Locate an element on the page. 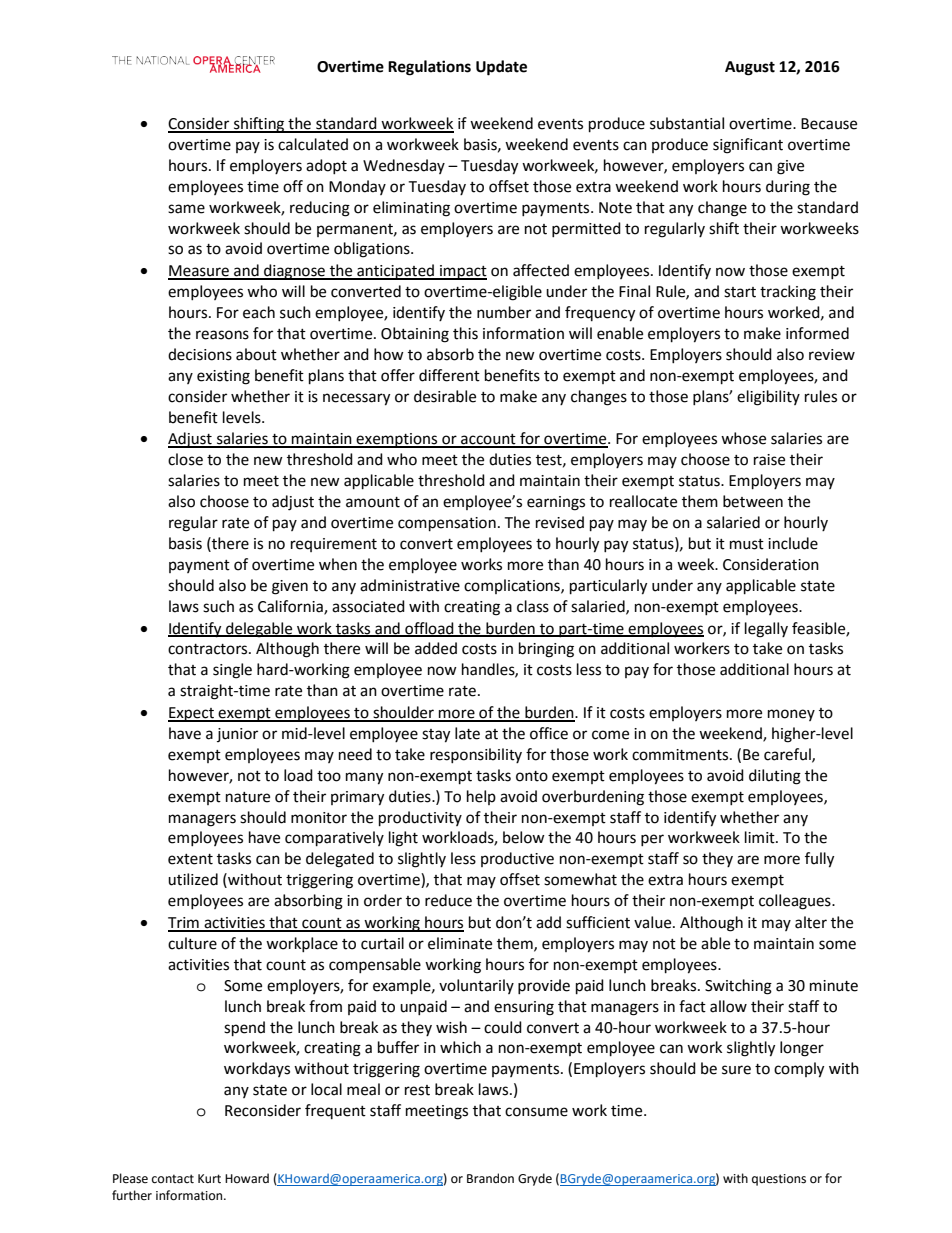 The width and height of the page is (952, 1233). close is located at coordinates (185, 459).
